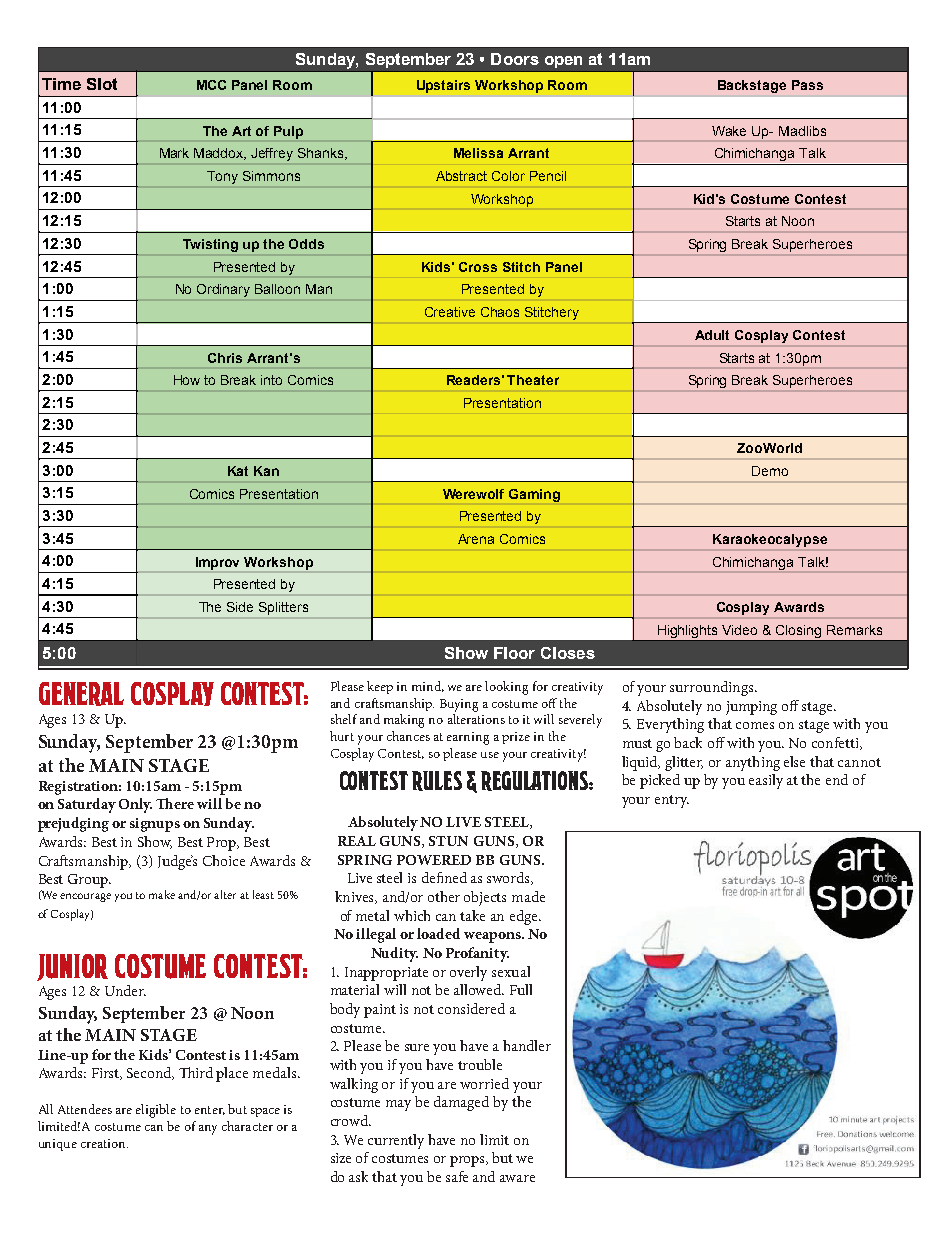 Image resolution: width=952 pixels, height=1233 pixels. I want to click on Upstairs, so click(443, 86).
